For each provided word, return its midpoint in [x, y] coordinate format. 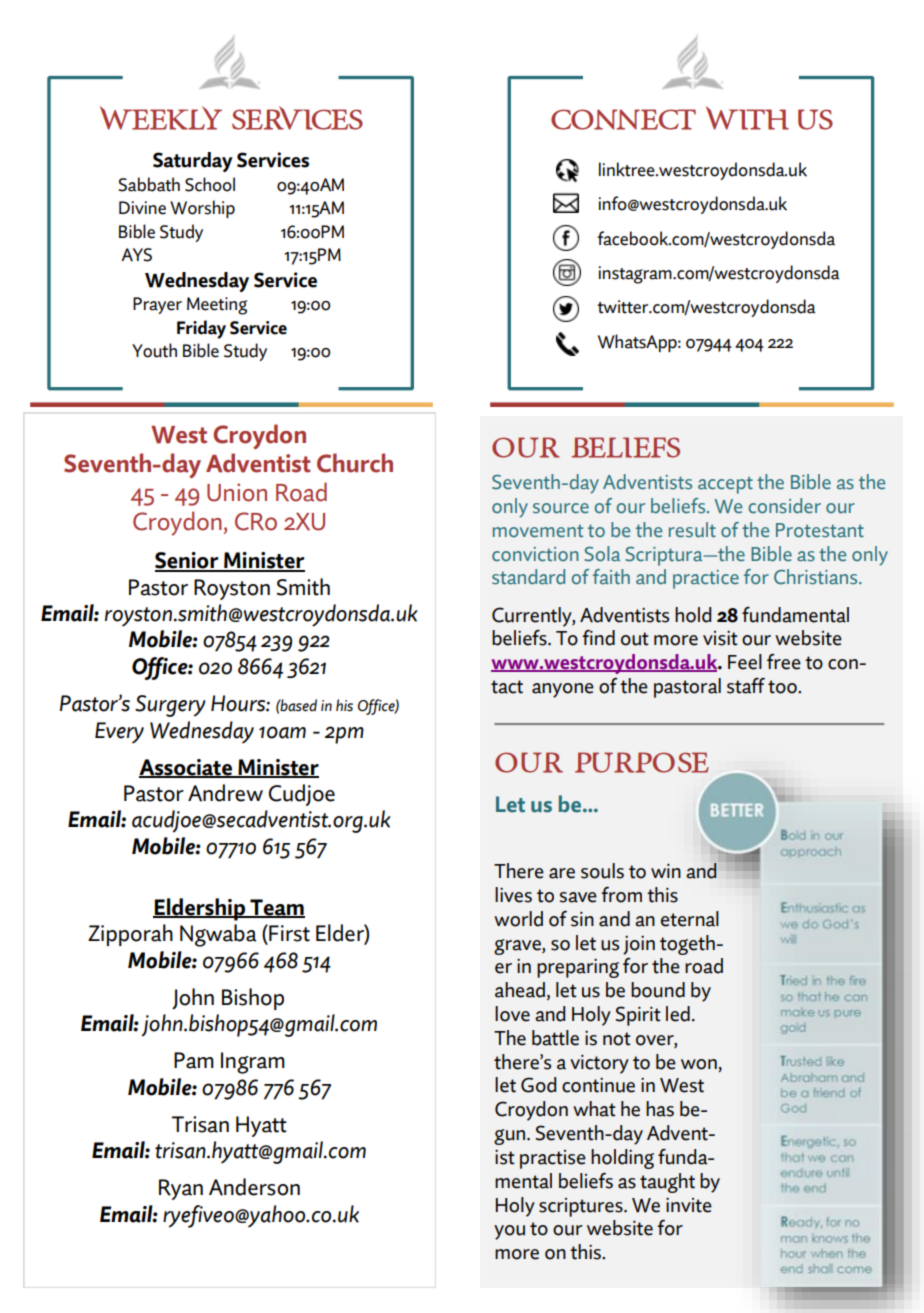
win [666, 871]
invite [689, 1205]
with [747, 118]
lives [513, 895]
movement [538, 531]
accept [725, 485]
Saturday [193, 162]
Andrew [225, 793]
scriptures [582, 1207]
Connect [623, 119]
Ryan [181, 1189]
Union [237, 492]
